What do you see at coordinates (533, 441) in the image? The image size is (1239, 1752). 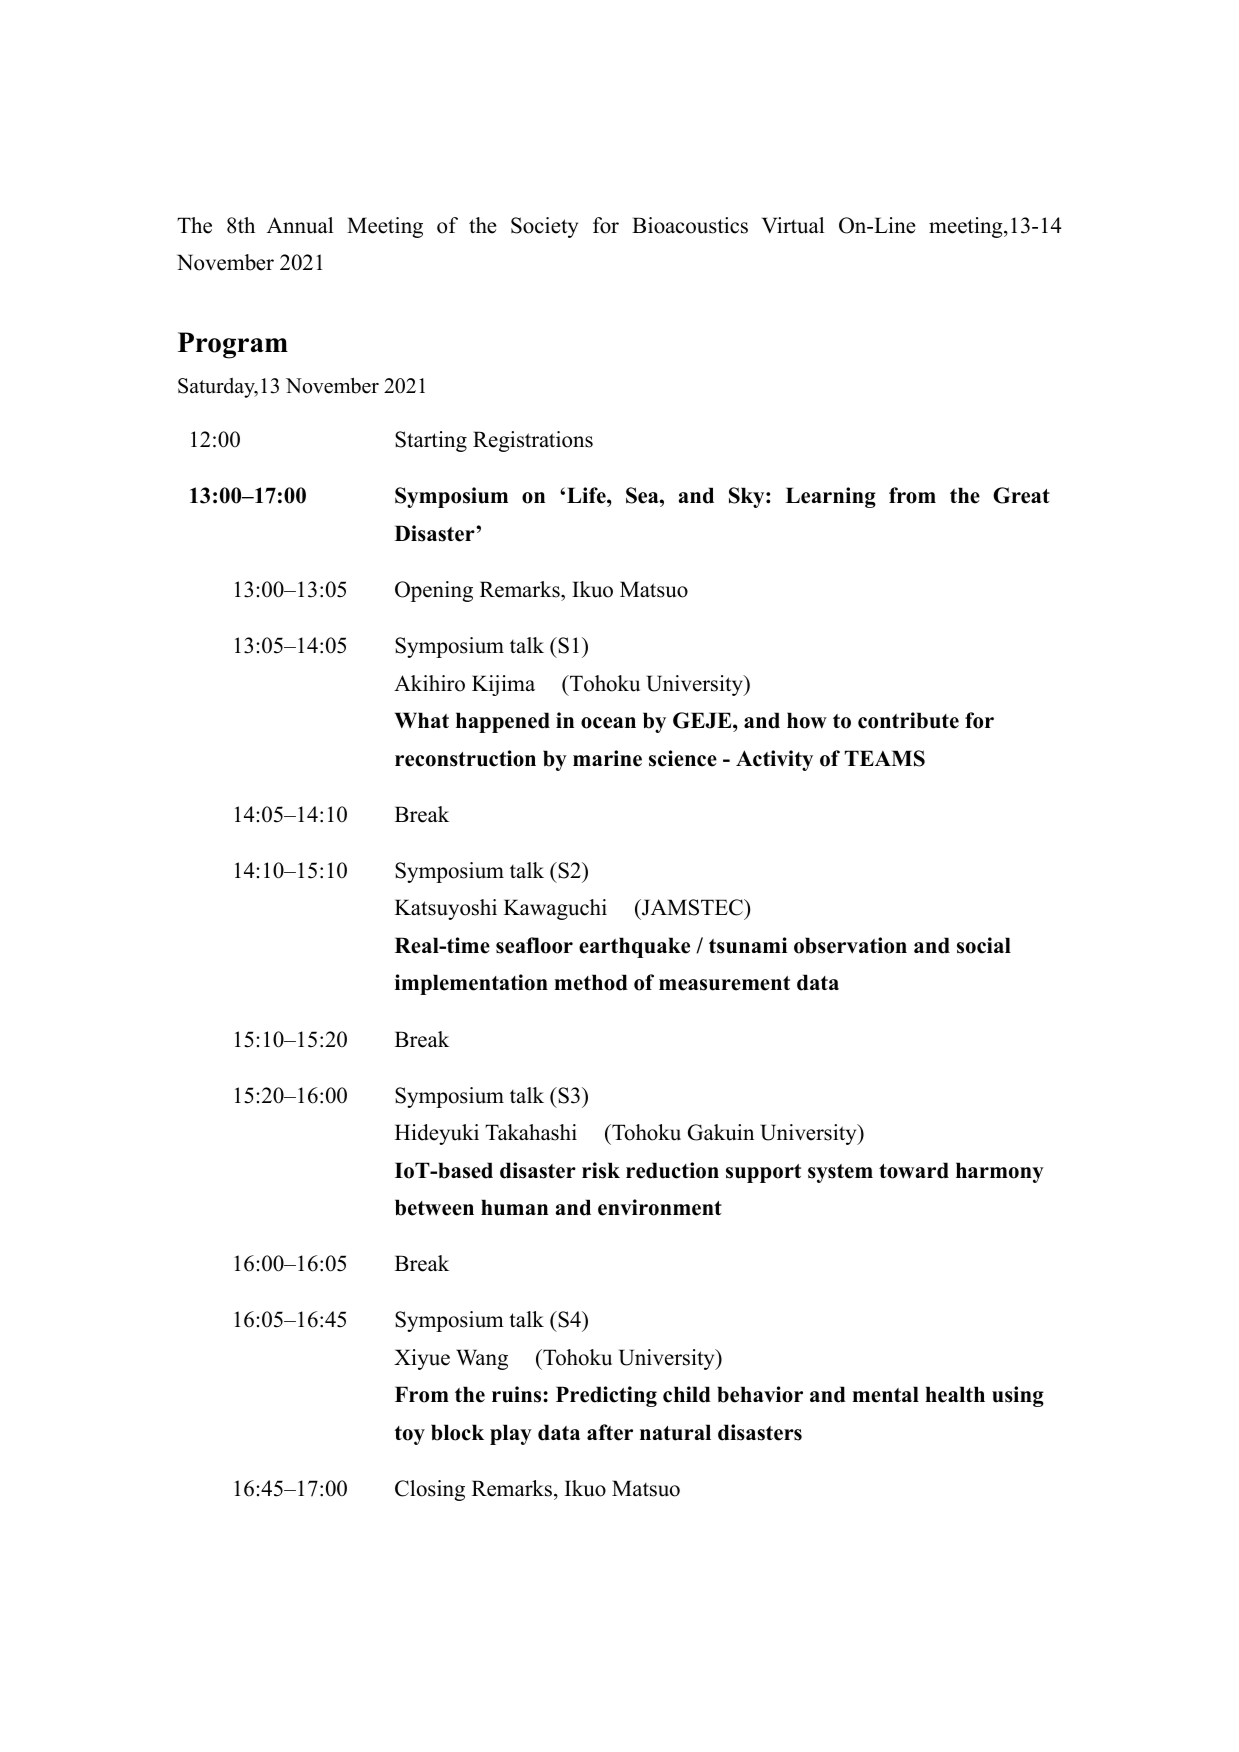 I see `Registrations` at bounding box center [533, 441].
